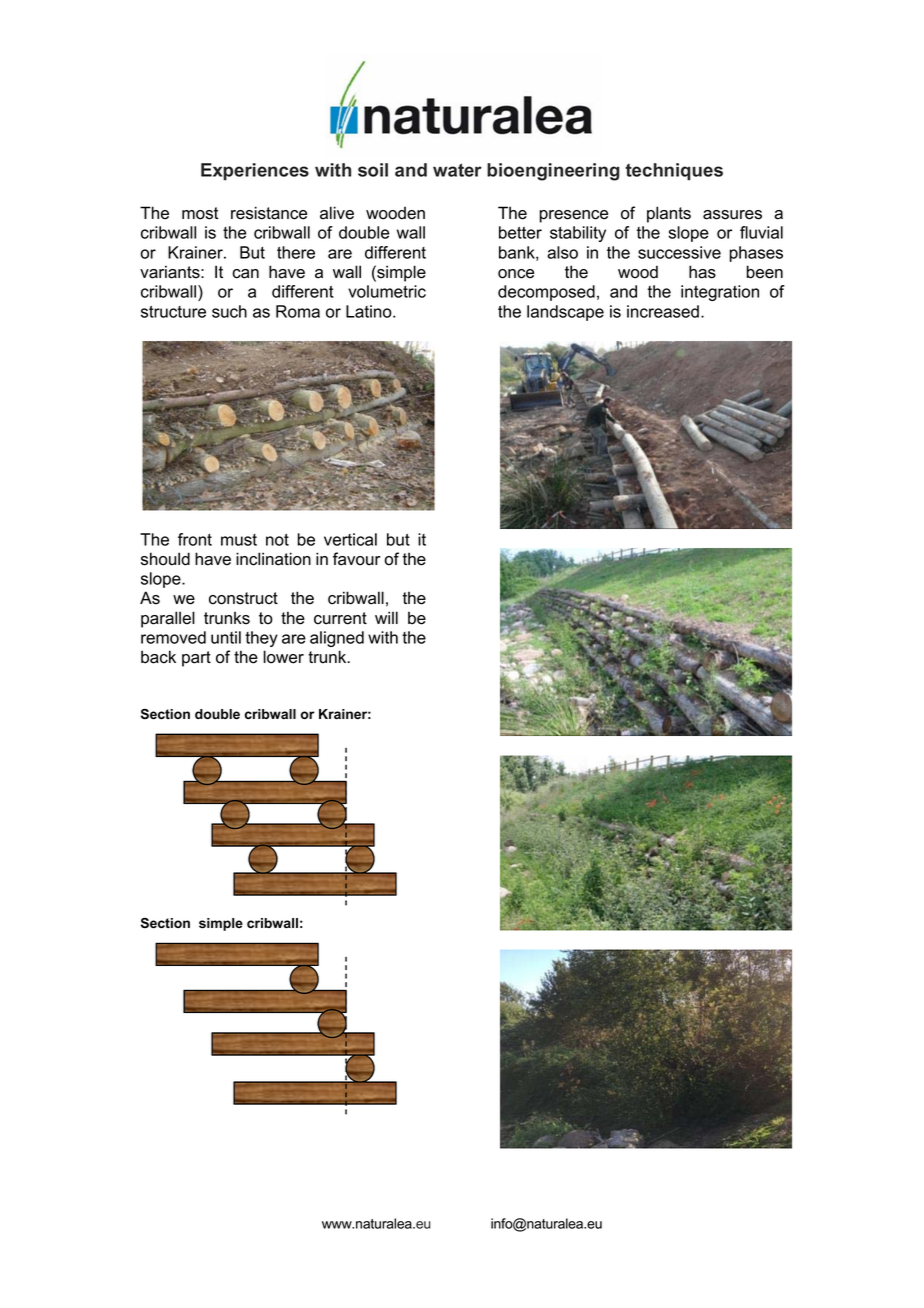  What do you see at coordinates (386, 617) in the image?
I see `will` at bounding box center [386, 617].
